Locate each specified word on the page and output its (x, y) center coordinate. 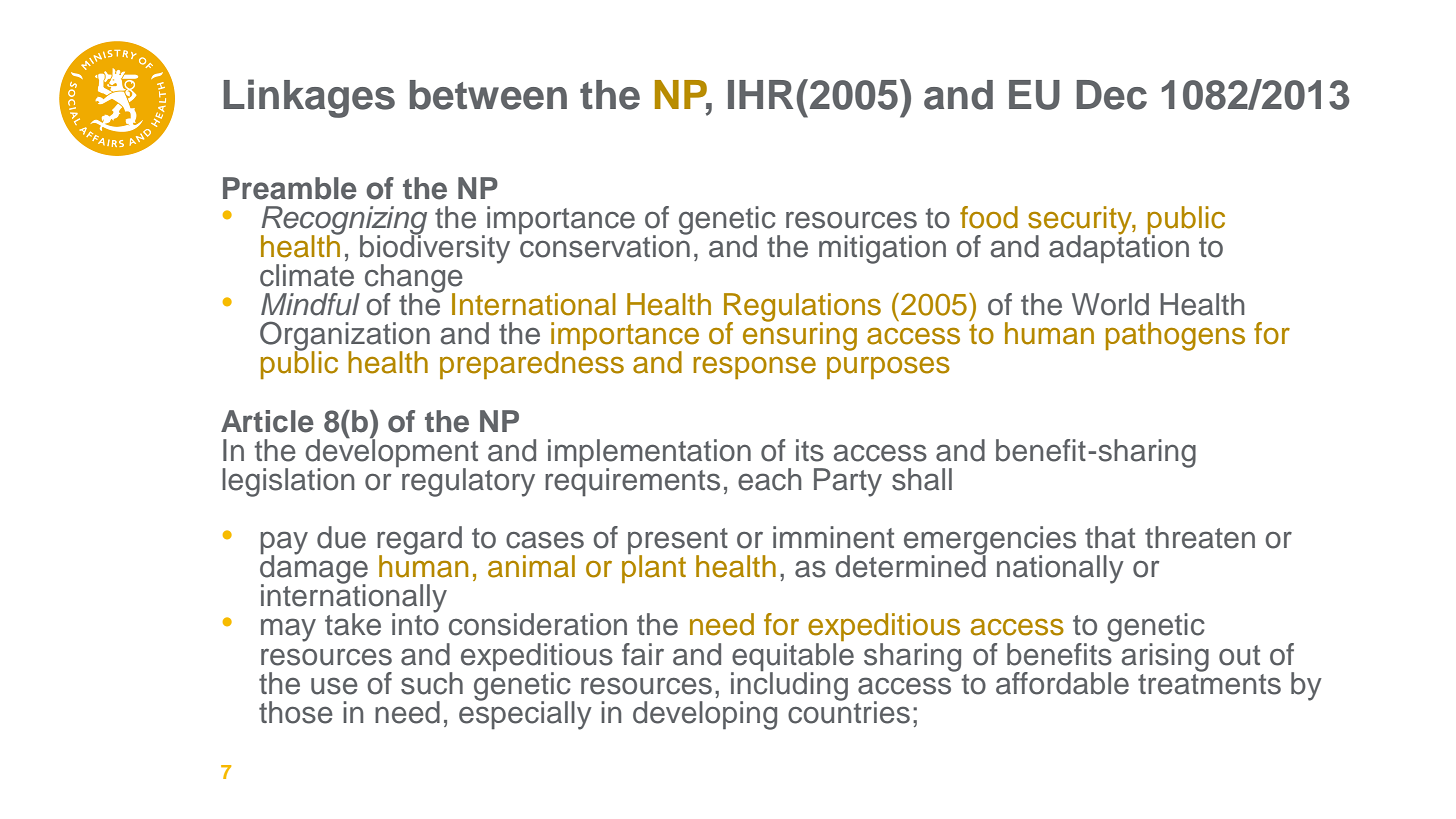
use (334, 686)
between (488, 95)
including (789, 686)
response (754, 367)
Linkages (309, 98)
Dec (1111, 95)
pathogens (1175, 336)
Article (267, 421)
